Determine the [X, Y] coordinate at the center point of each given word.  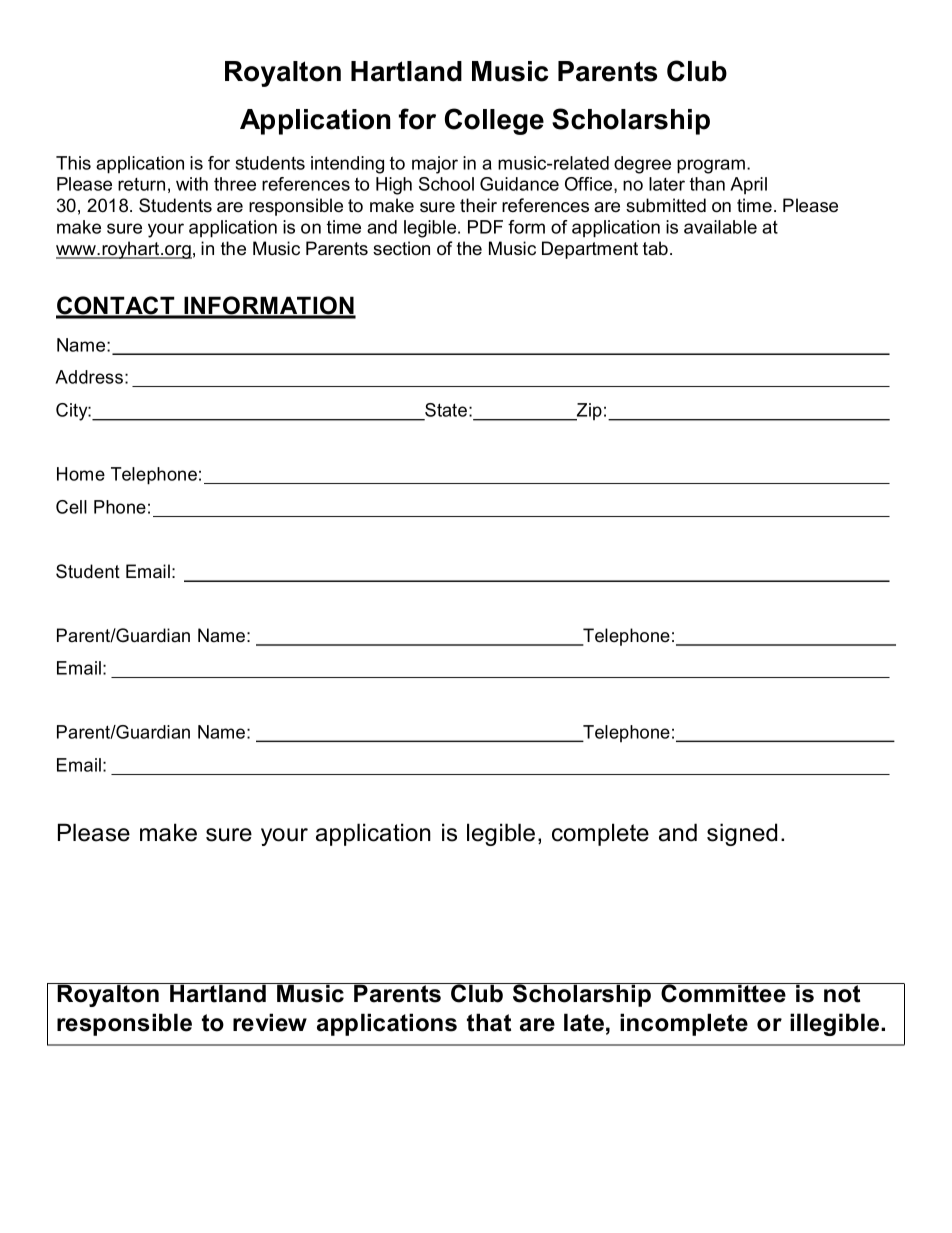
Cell [71, 507]
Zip [588, 412]
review [270, 1022]
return [141, 184]
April [748, 185]
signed [742, 834]
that [489, 1022]
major [435, 165]
